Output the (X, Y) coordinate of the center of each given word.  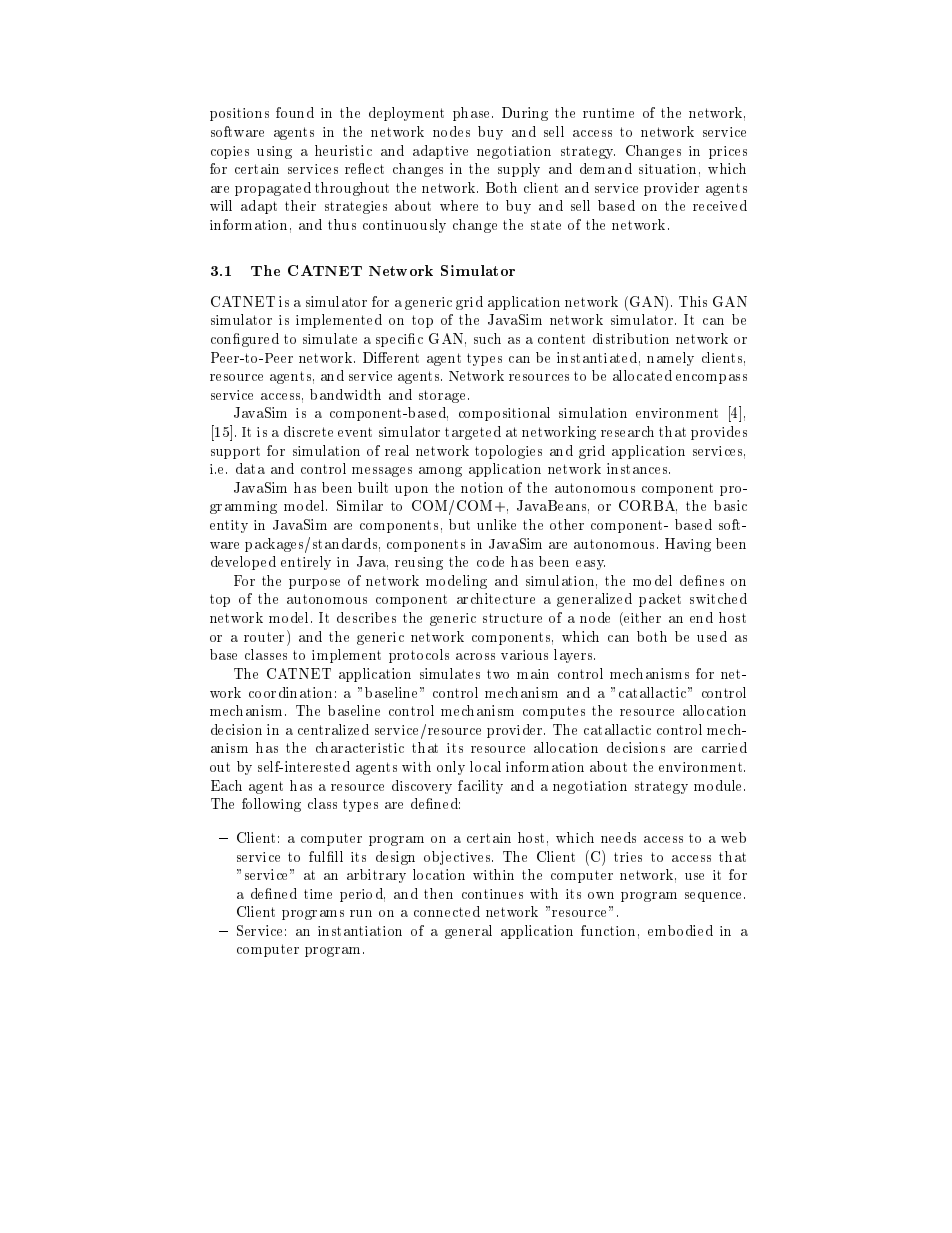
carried (724, 747)
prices (728, 152)
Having (688, 545)
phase (473, 114)
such (487, 338)
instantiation (360, 931)
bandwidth (345, 394)
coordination (290, 692)
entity (229, 526)
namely (670, 359)
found (295, 112)
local (485, 766)
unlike (496, 524)
